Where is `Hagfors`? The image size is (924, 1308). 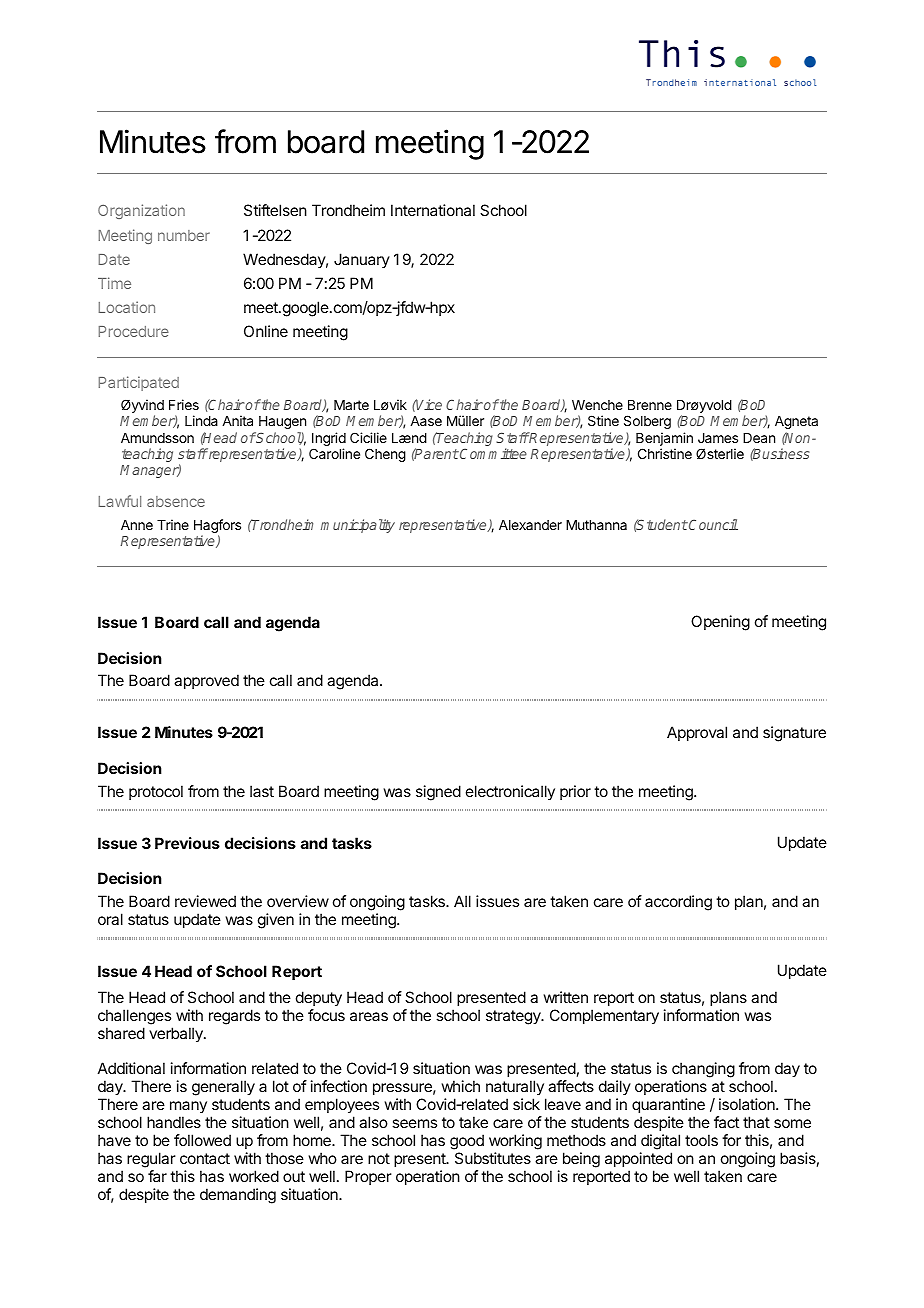 Hagfors is located at coordinates (217, 527).
